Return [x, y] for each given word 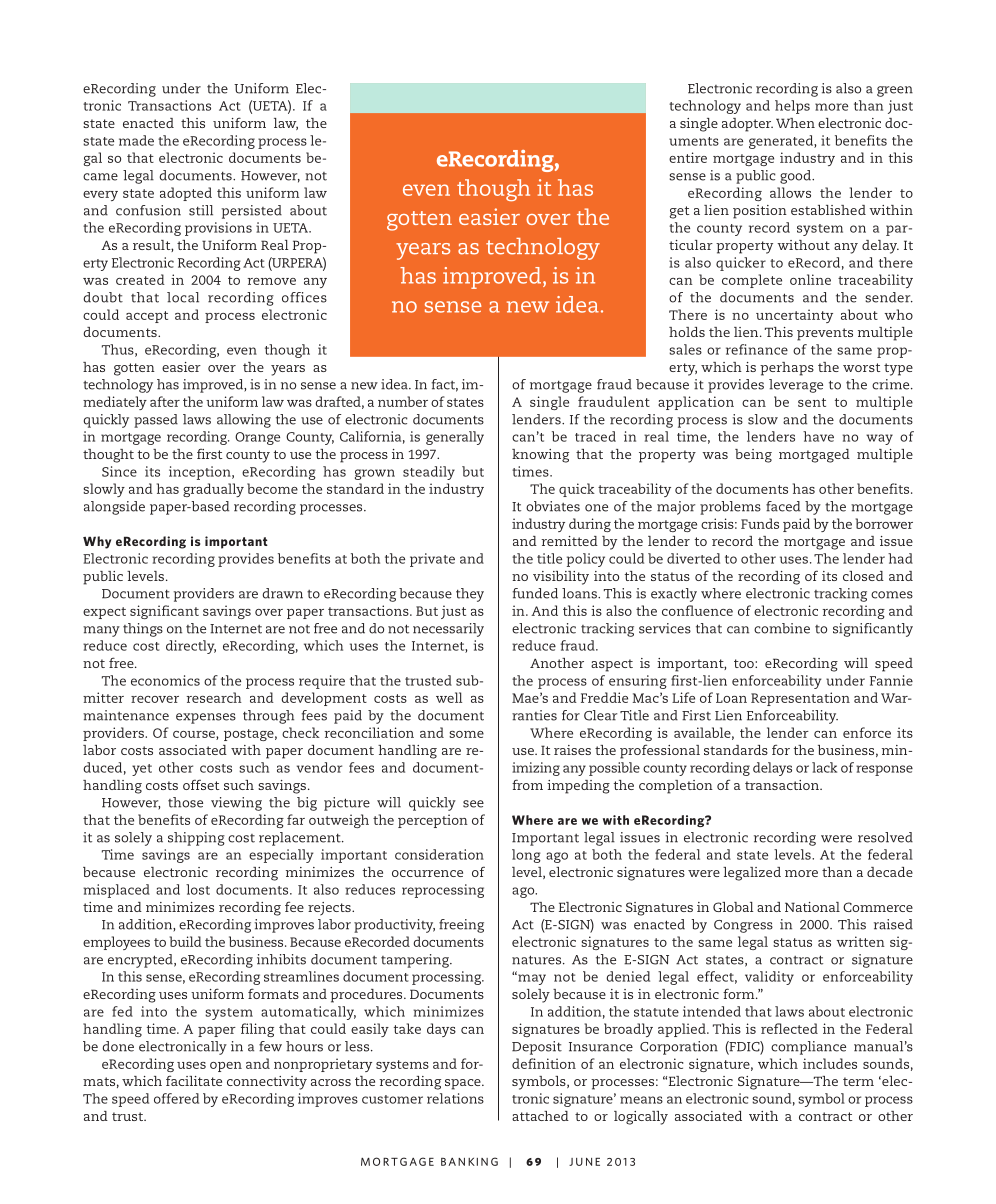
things [143, 630]
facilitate [194, 1080]
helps [792, 107]
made [136, 140]
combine [782, 628]
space [464, 1084]
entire [688, 157]
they [470, 595]
